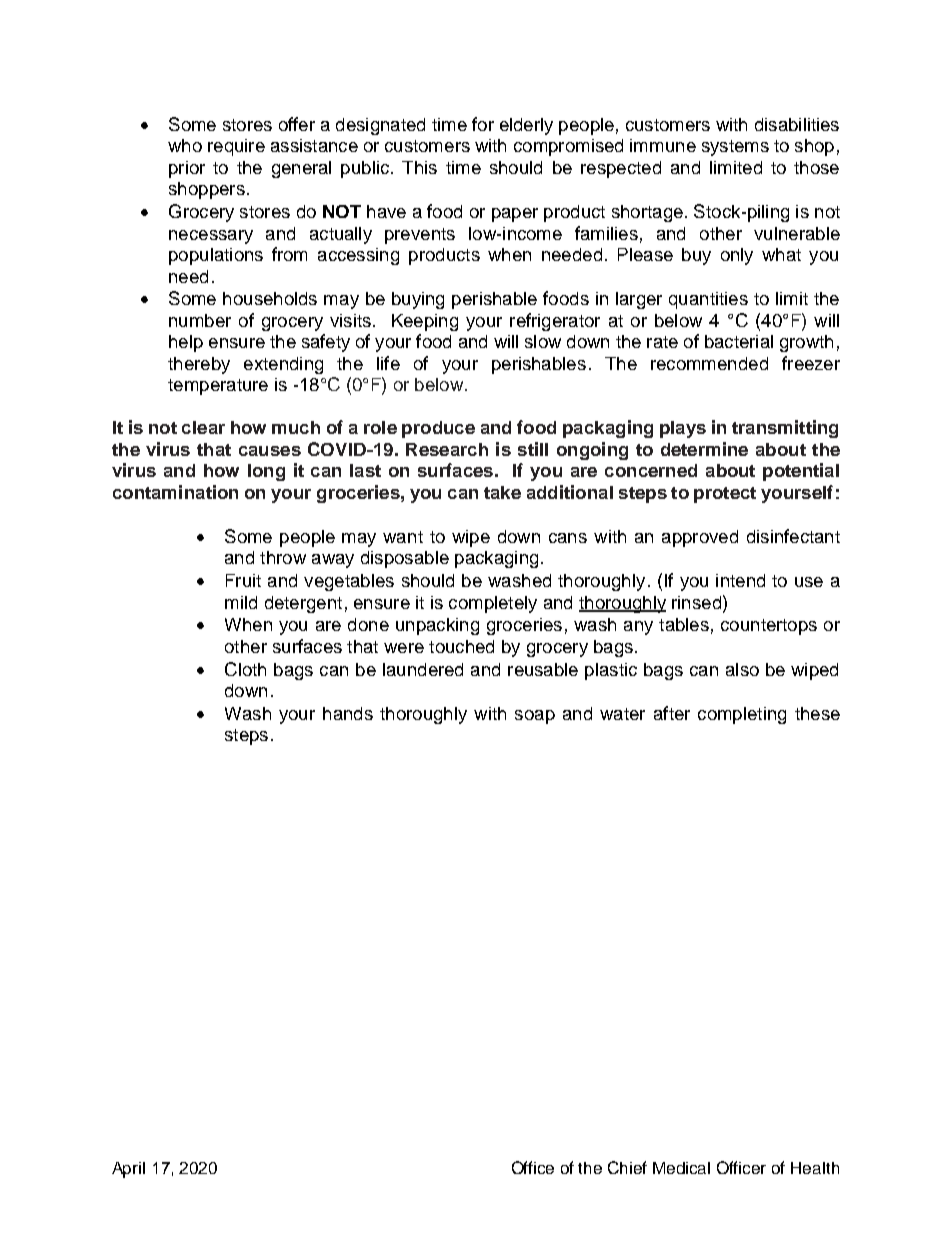 This document has width=952, height=1233. What do you see at coordinates (735, 148) in the document?
I see `systems` at bounding box center [735, 148].
